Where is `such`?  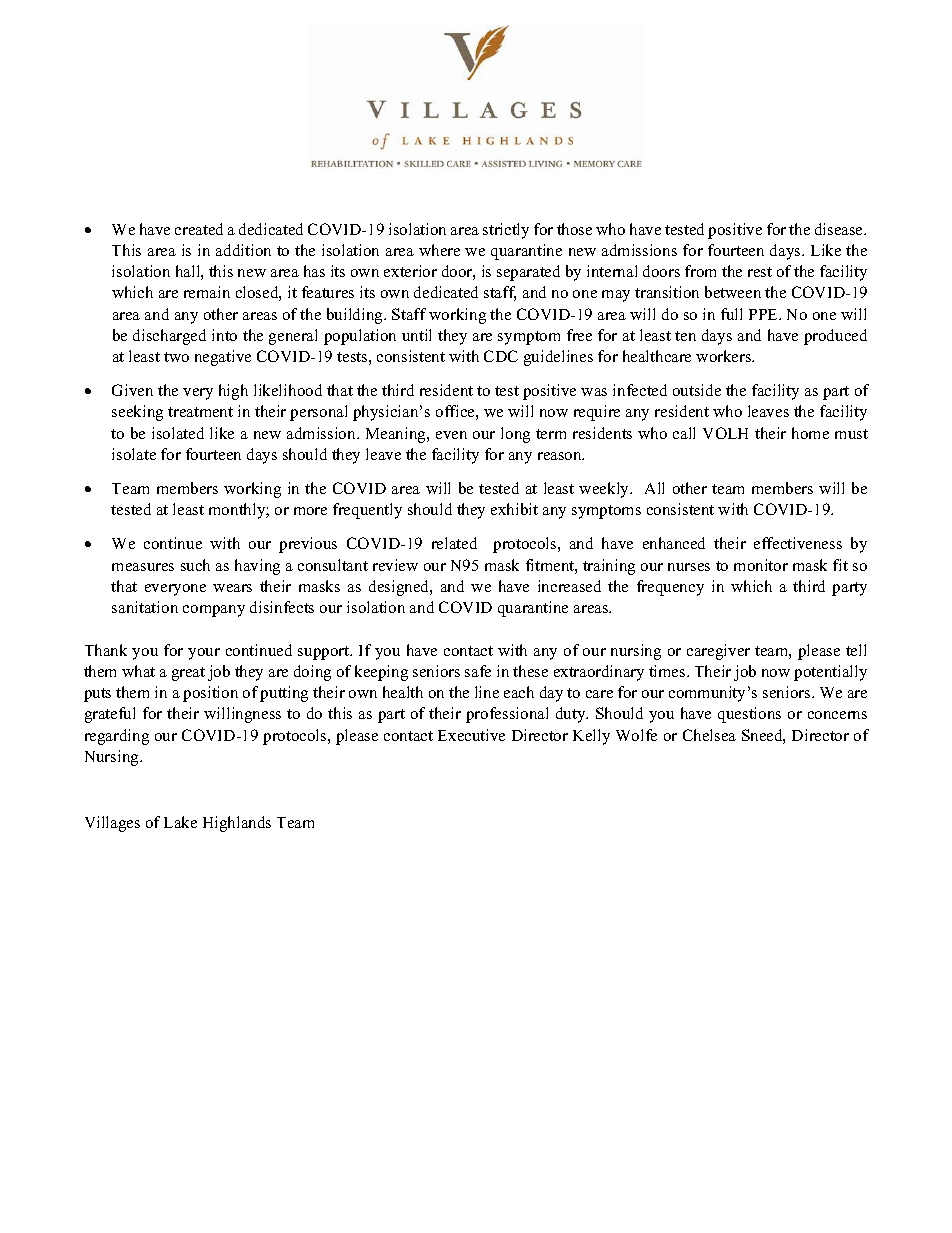 such is located at coordinates (195, 565).
